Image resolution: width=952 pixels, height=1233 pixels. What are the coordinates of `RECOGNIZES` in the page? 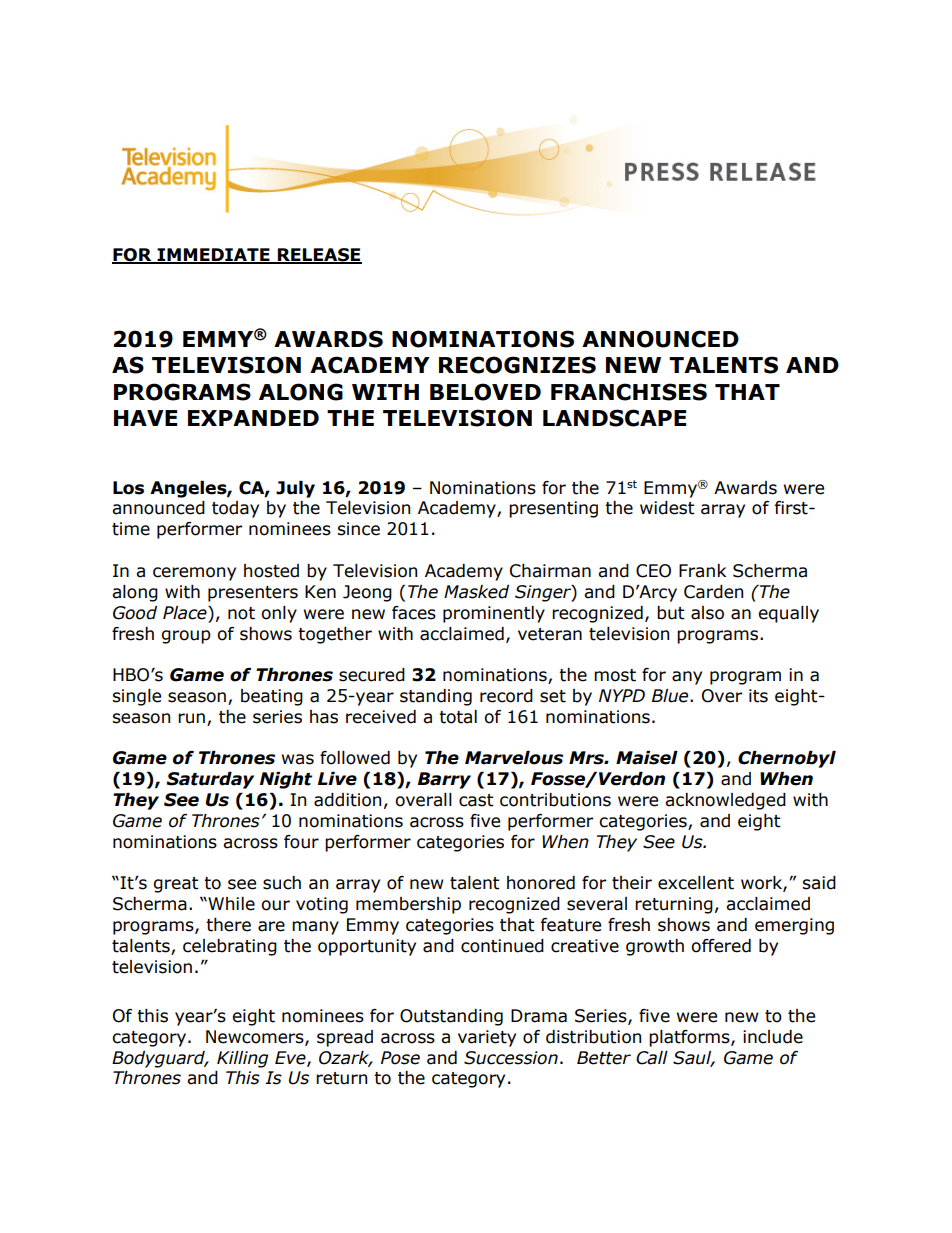 It's located at (517, 365).
